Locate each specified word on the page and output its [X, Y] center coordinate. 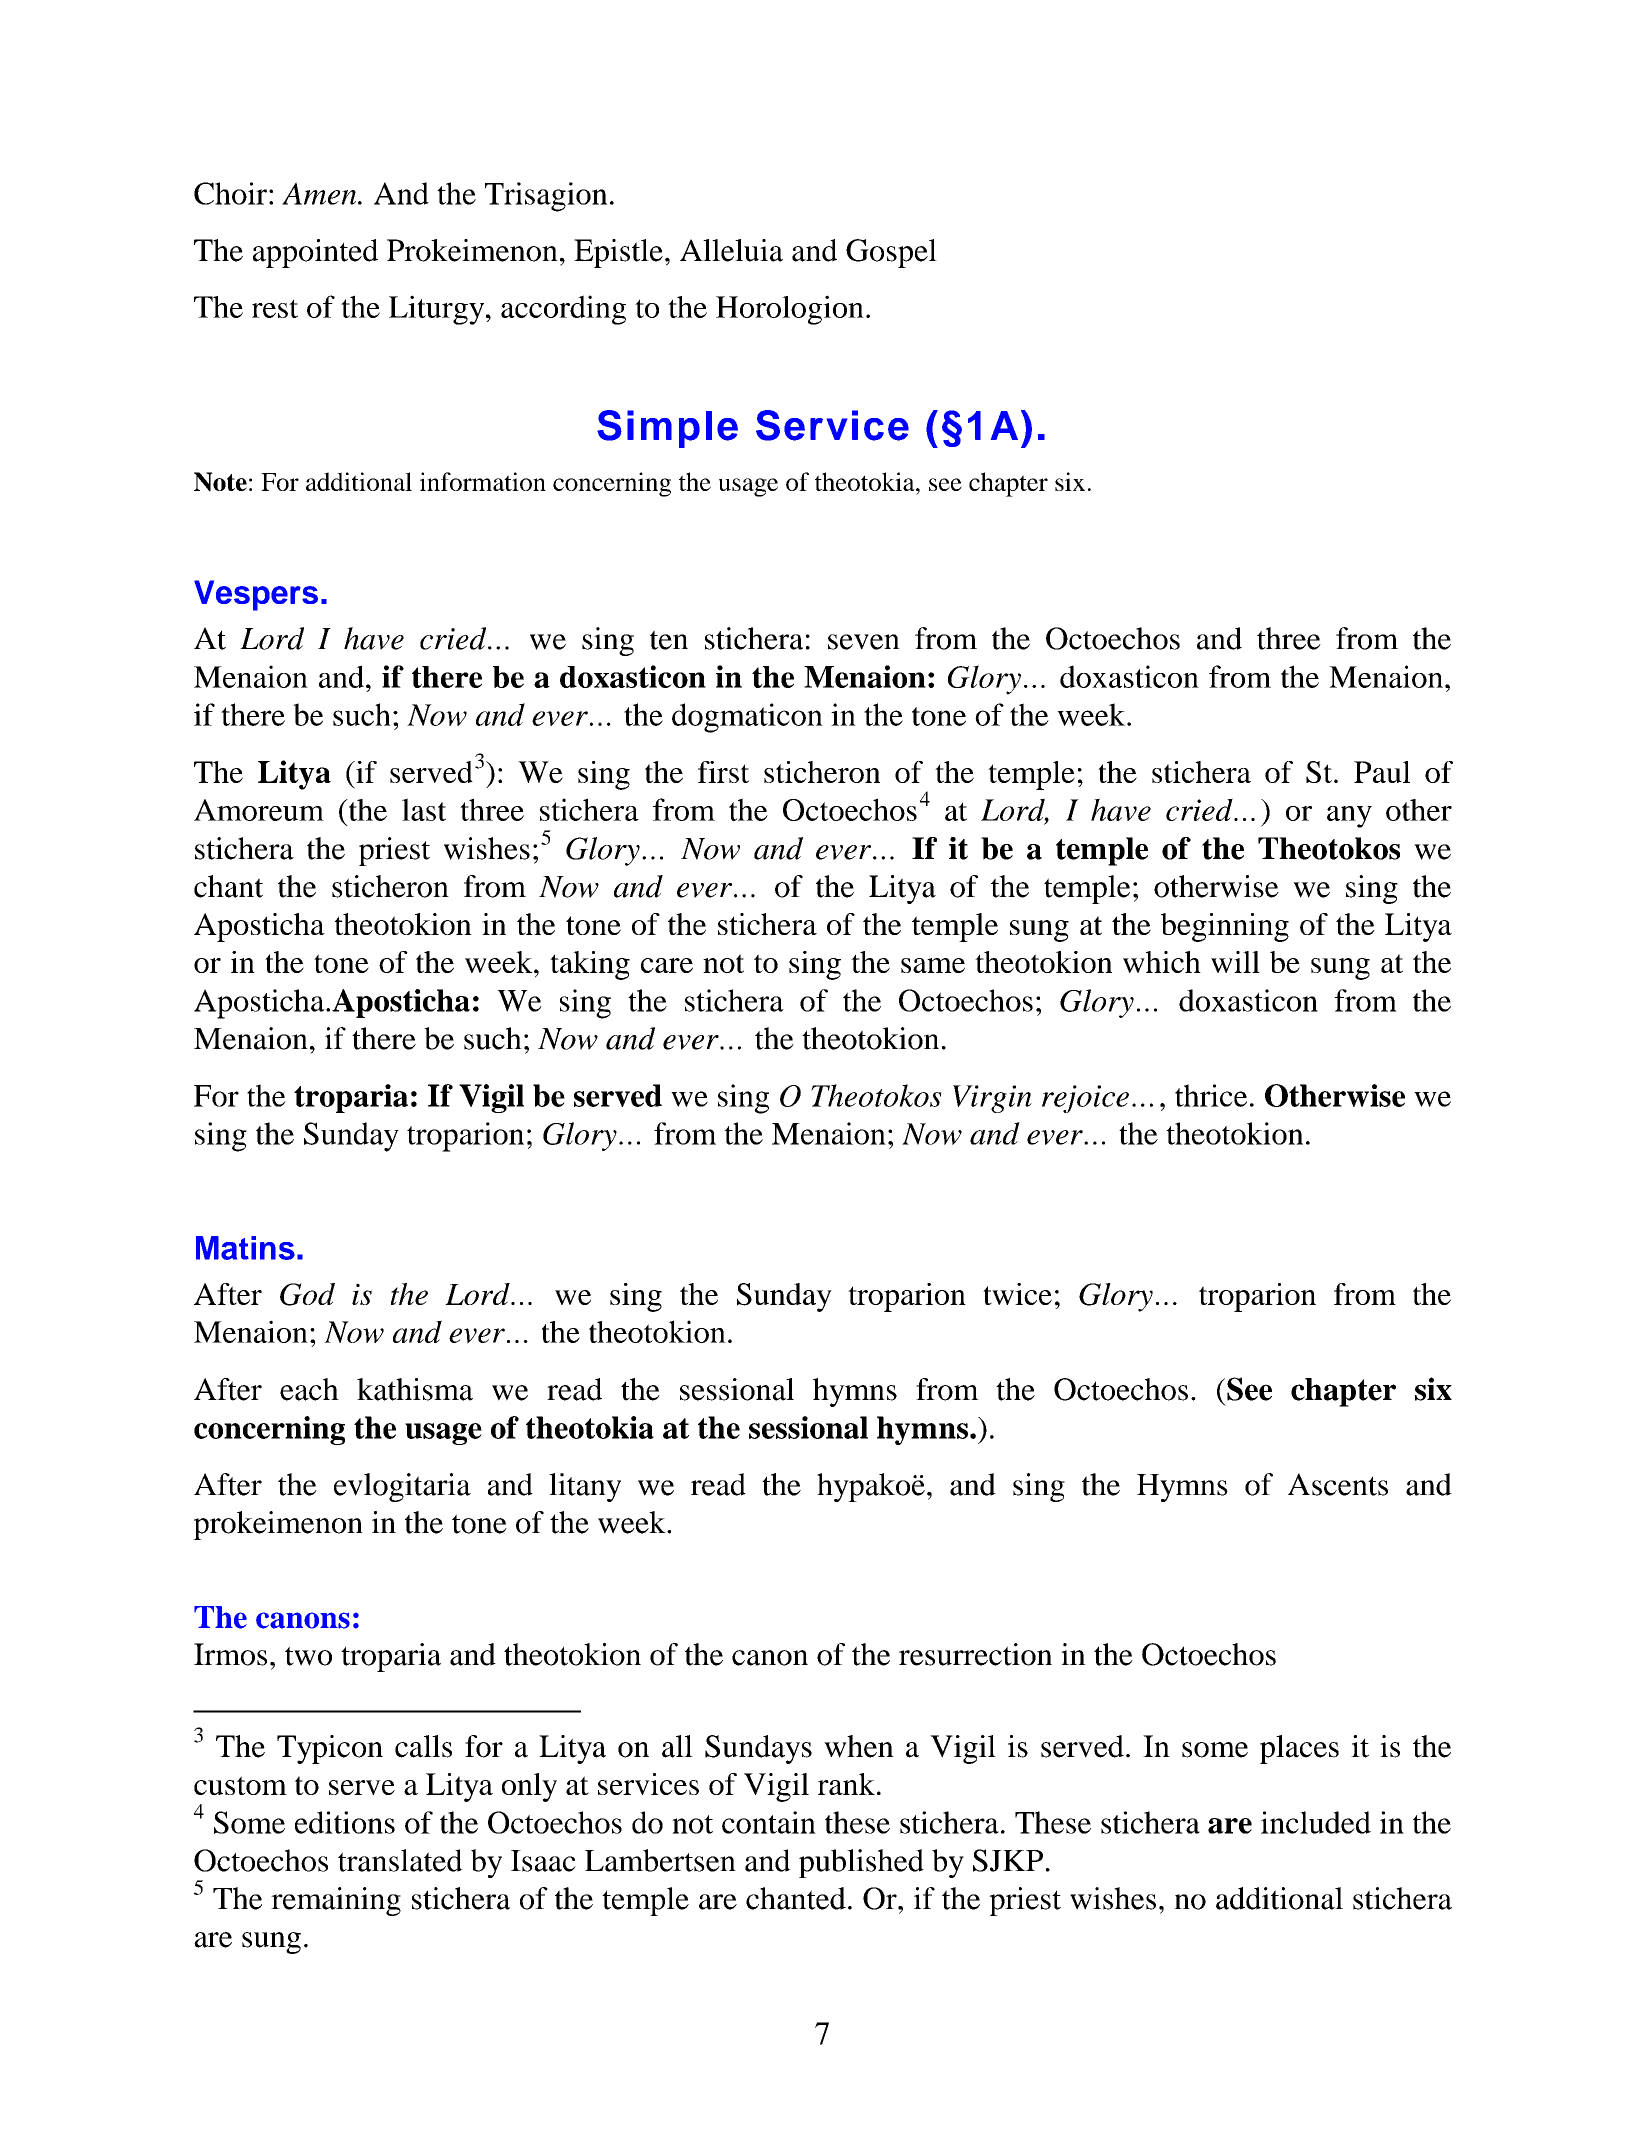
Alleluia [731, 250]
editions [345, 1822]
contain [769, 1822]
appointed [315, 253]
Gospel [891, 253]
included [1316, 1822]
